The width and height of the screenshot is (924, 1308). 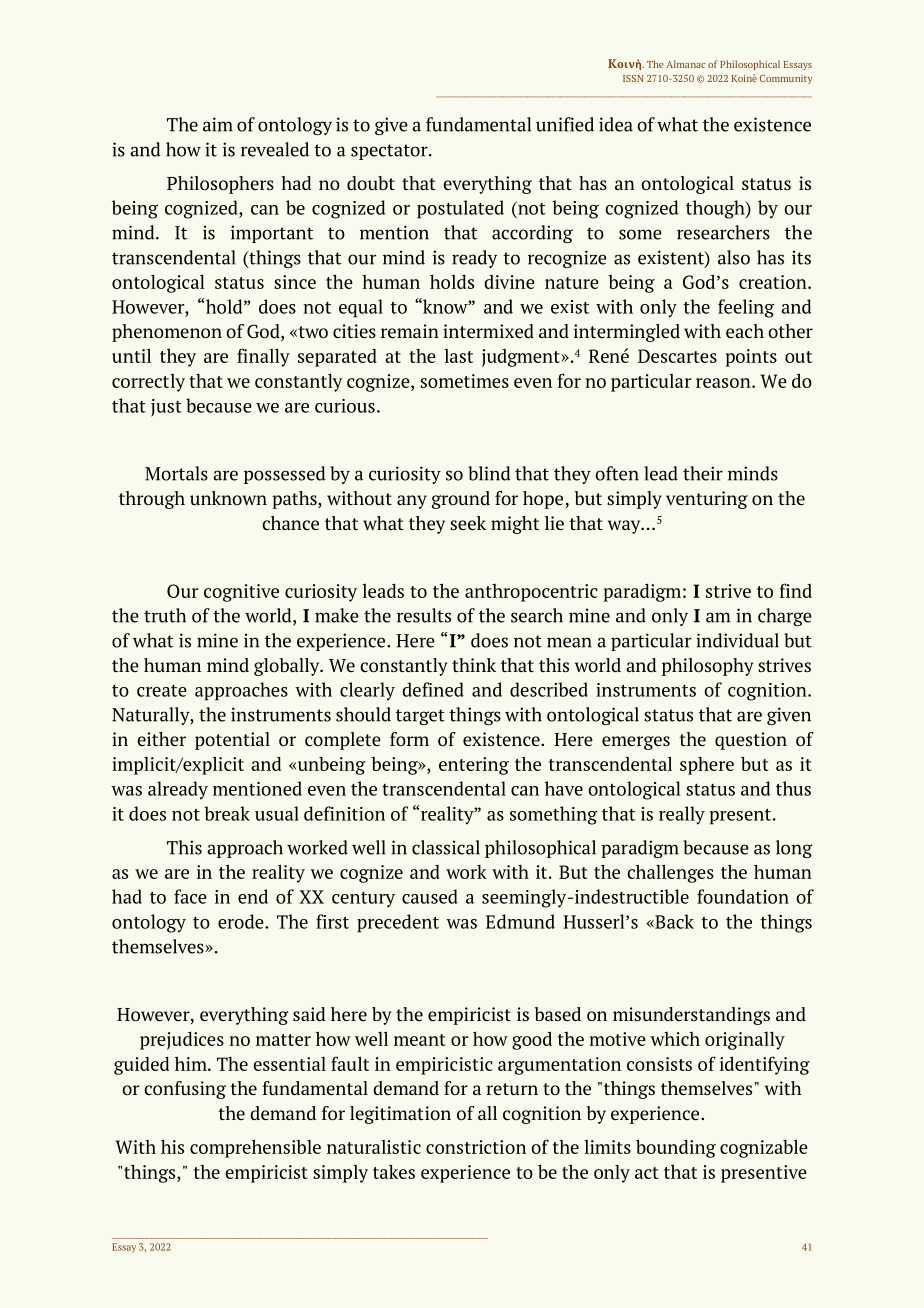 I want to click on comprehensible, so click(x=255, y=1148).
